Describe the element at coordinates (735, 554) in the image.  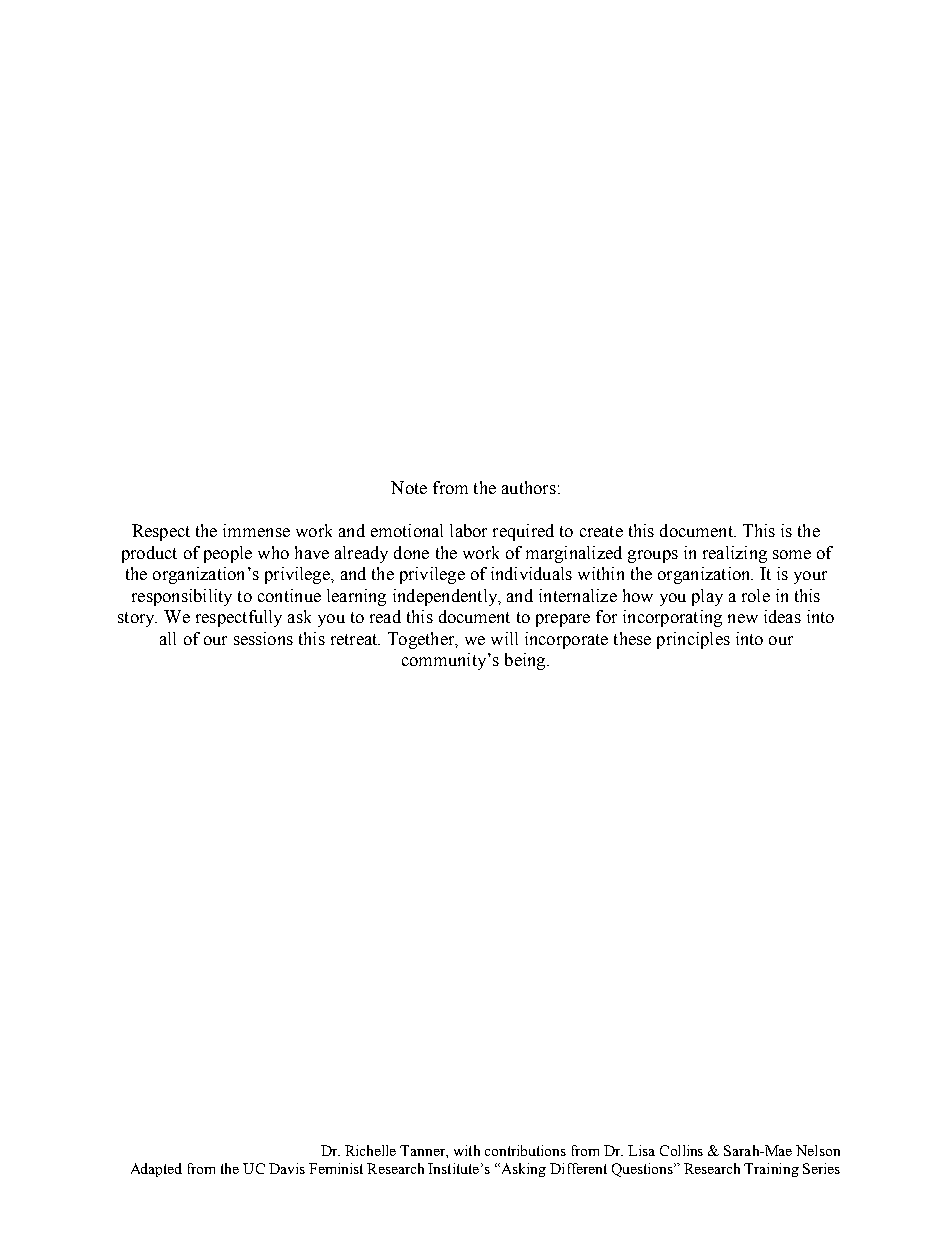
I see `realizing` at that location.
